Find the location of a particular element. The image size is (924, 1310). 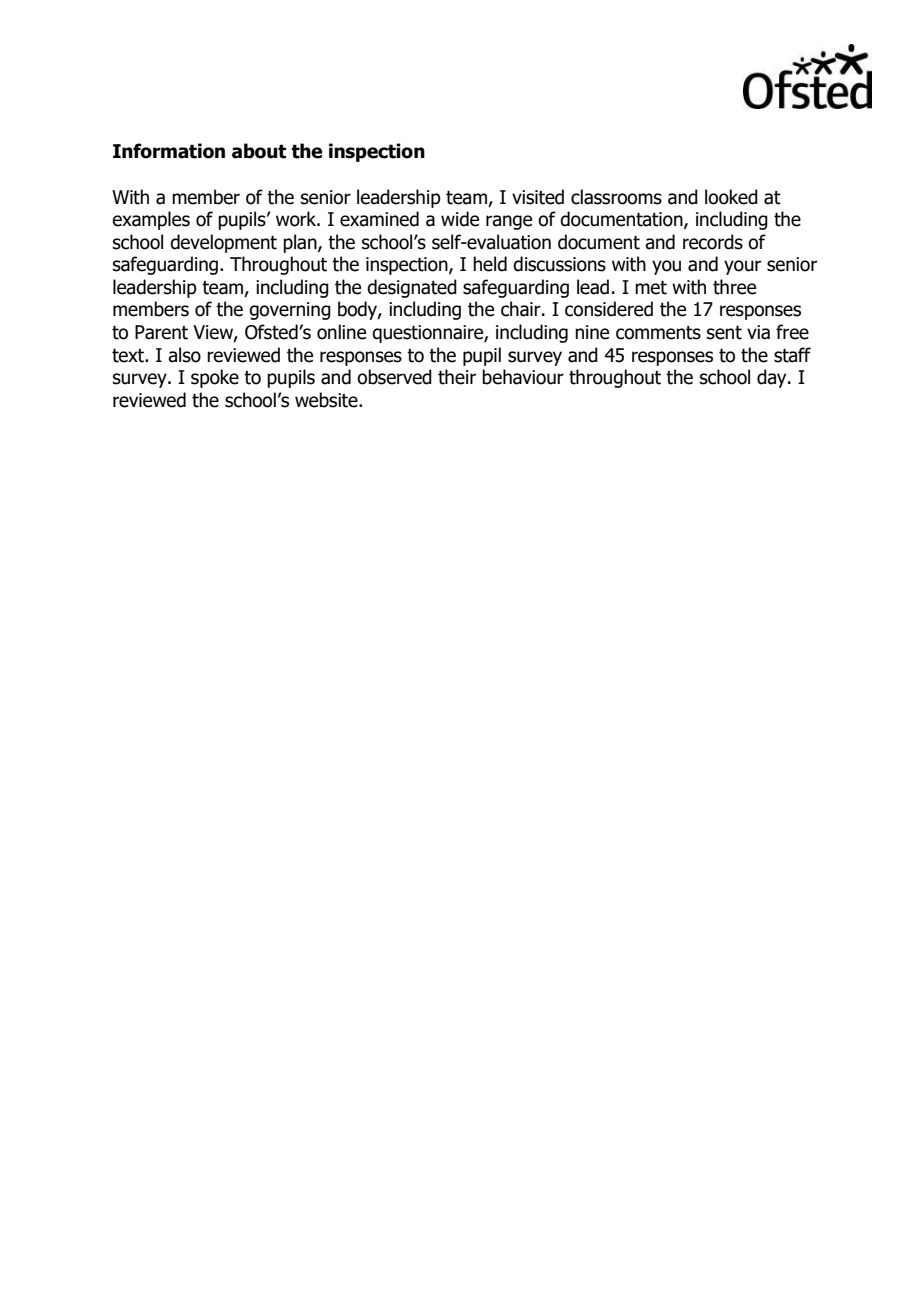

visited is located at coordinates (538, 197).
